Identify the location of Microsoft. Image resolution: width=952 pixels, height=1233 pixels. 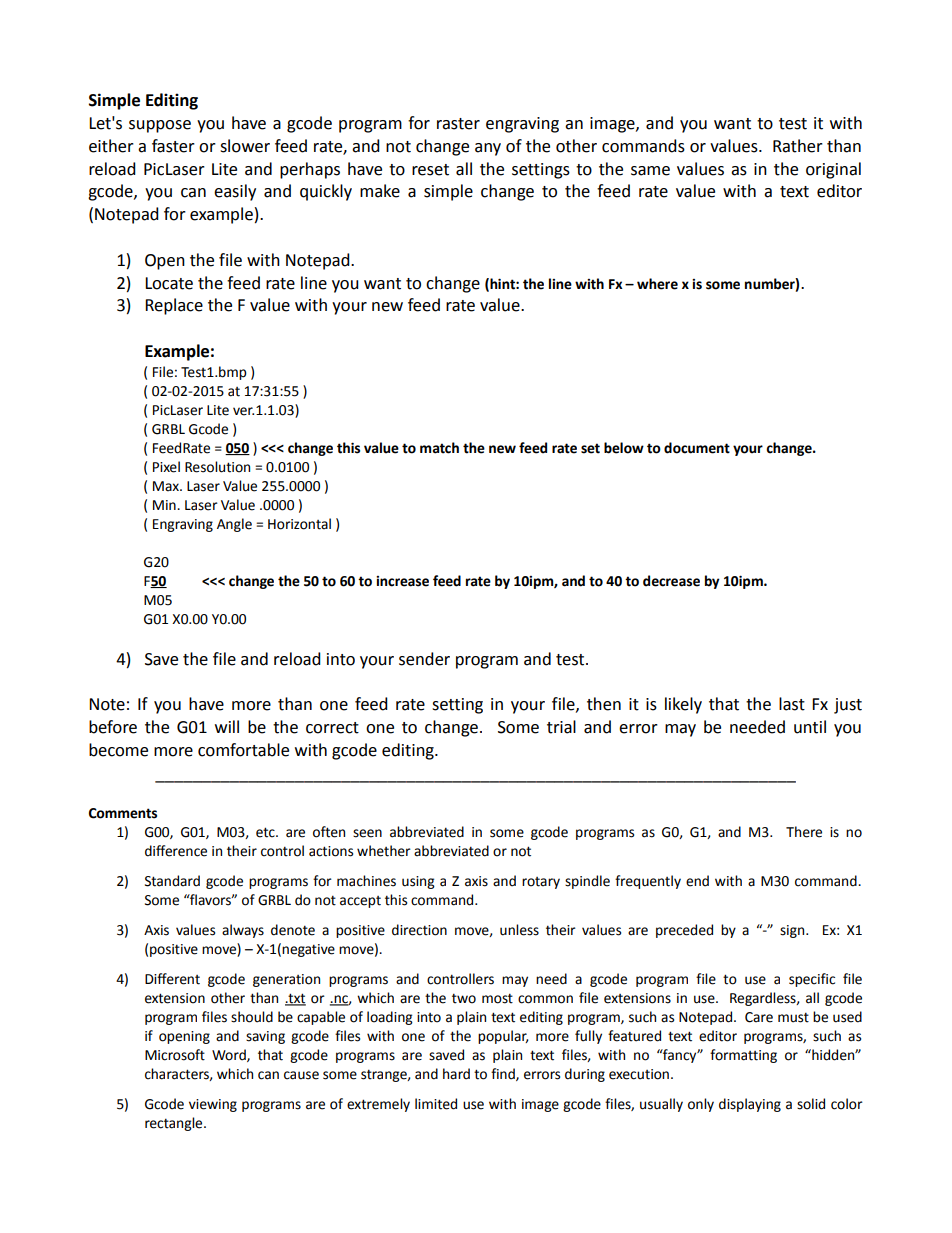
(175, 1055).
